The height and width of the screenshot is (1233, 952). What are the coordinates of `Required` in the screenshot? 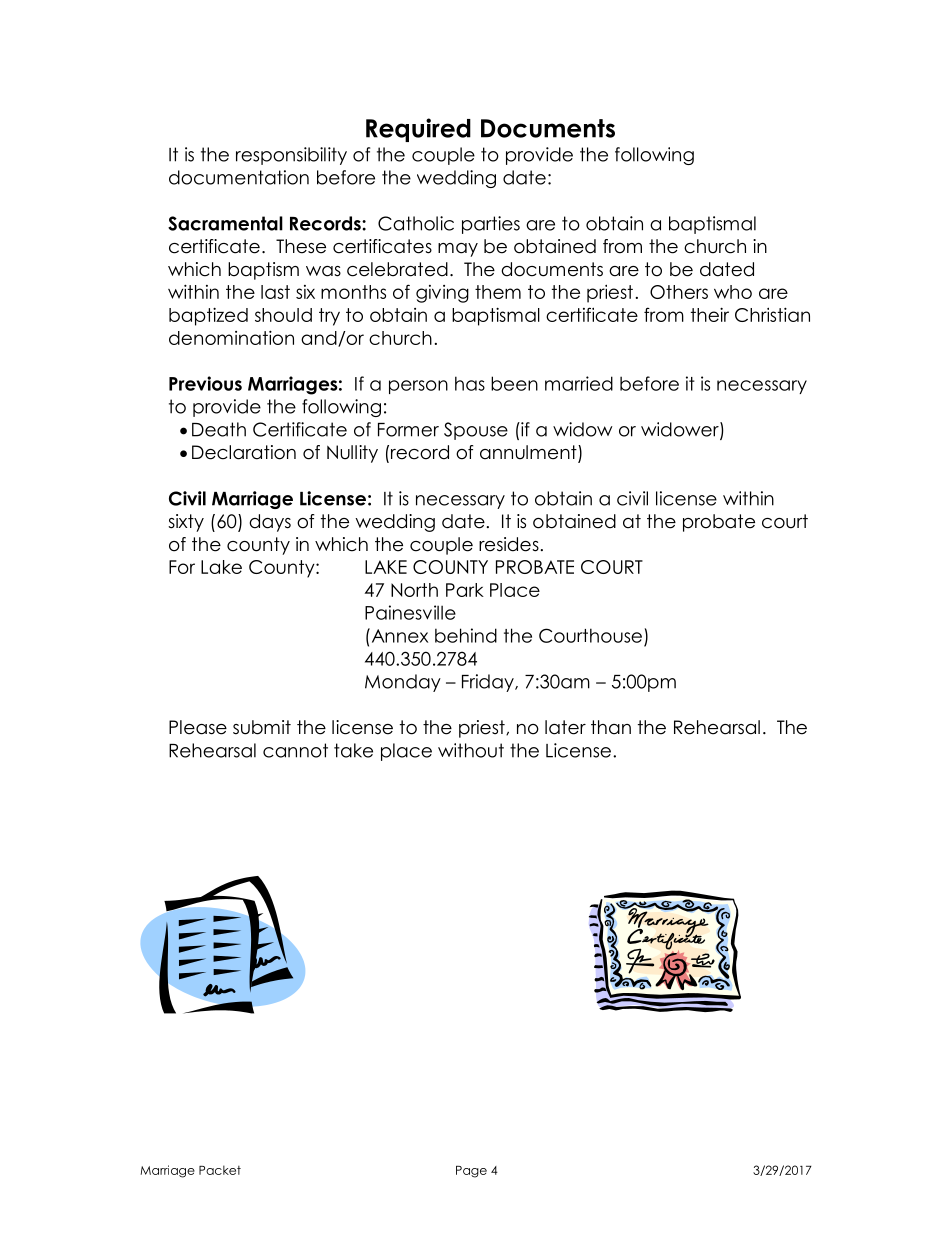 It's located at (418, 130).
